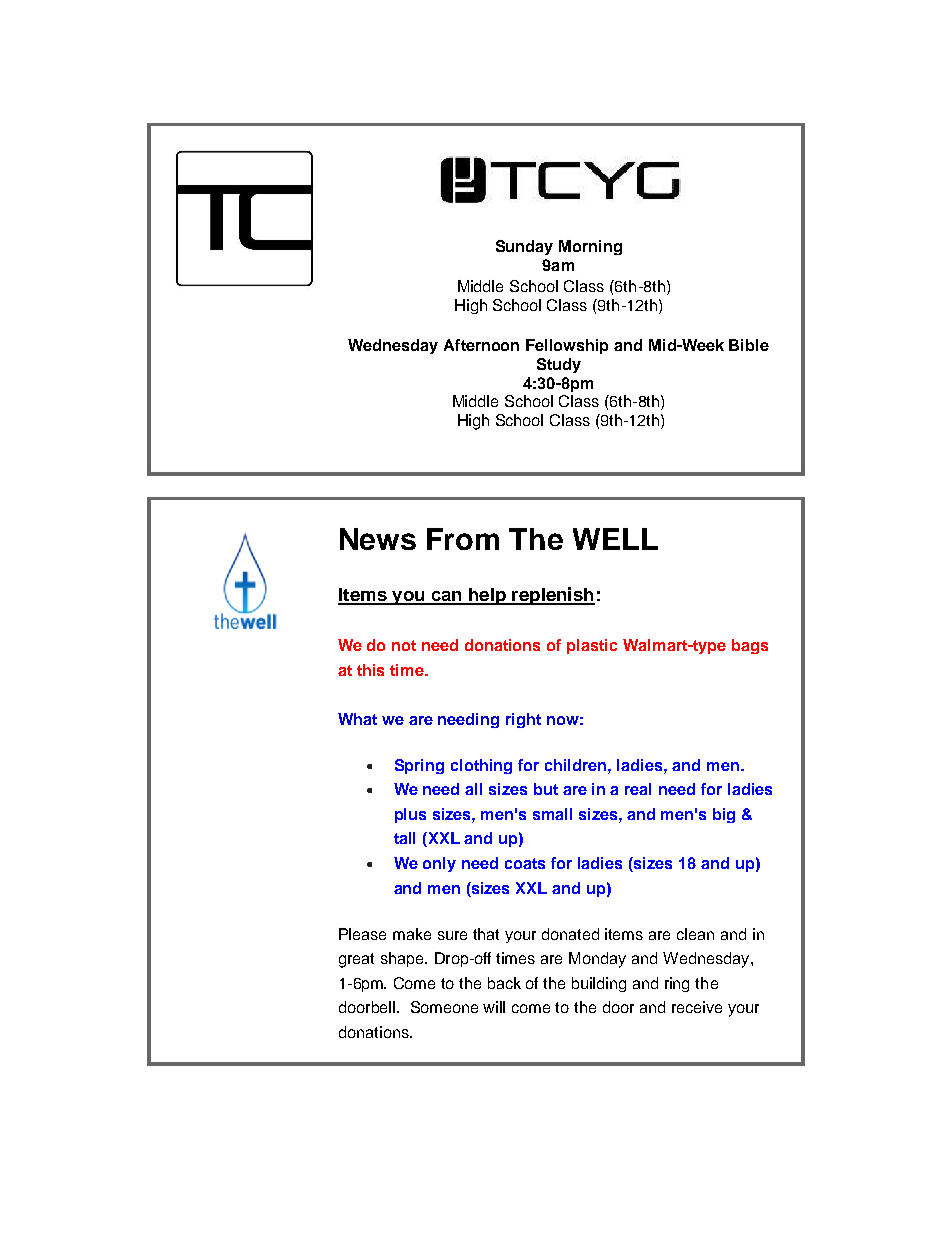 This screenshot has width=952, height=1233. I want to click on receive, so click(697, 1007).
